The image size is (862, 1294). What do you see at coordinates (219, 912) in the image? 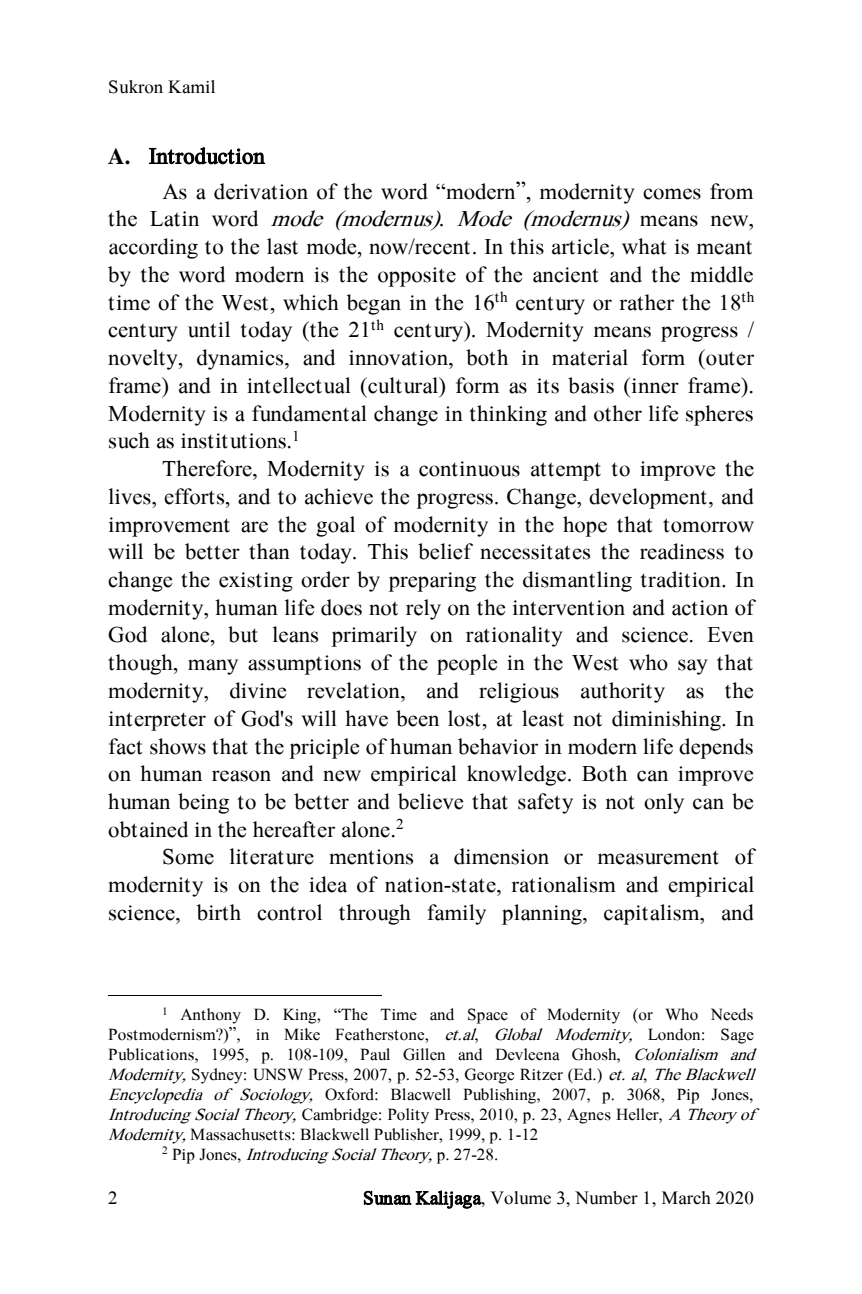
I see `birth` at bounding box center [219, 912].
